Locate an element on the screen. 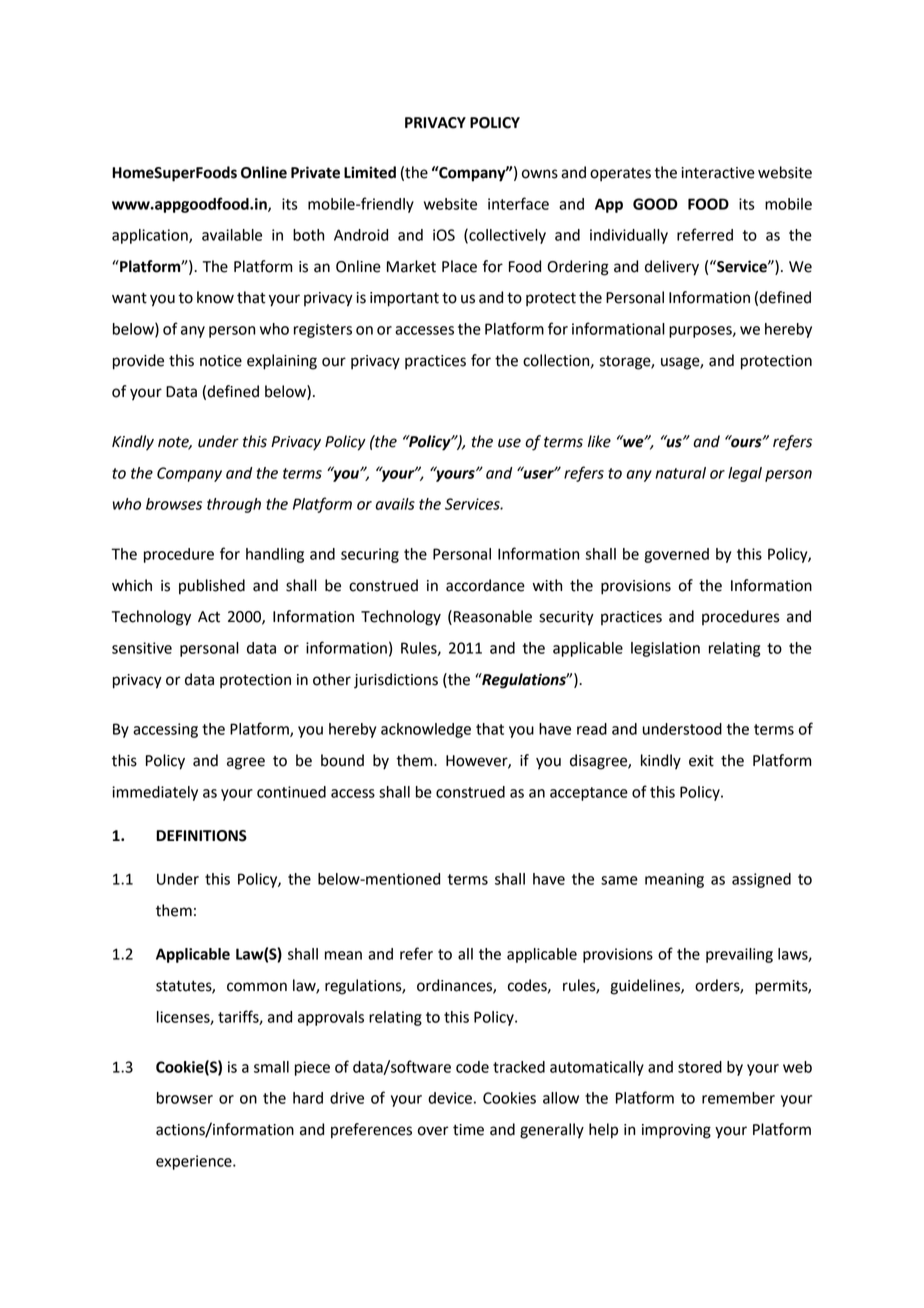 The width and height of the screenshot is (924, 1308). improving is located at coordinates (676, 1131).
